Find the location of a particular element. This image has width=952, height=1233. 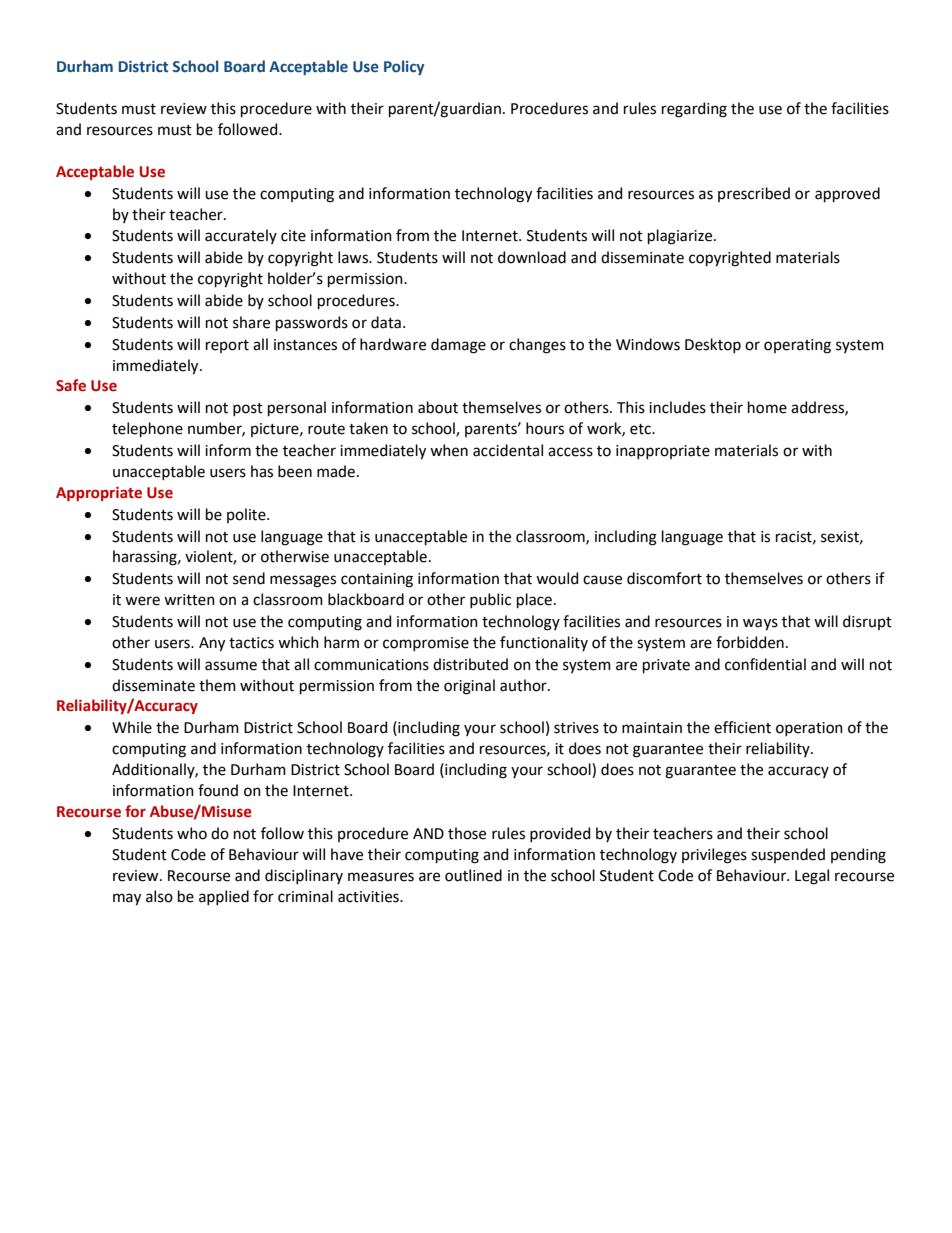

suspended is located at coordinates (788, 855).
